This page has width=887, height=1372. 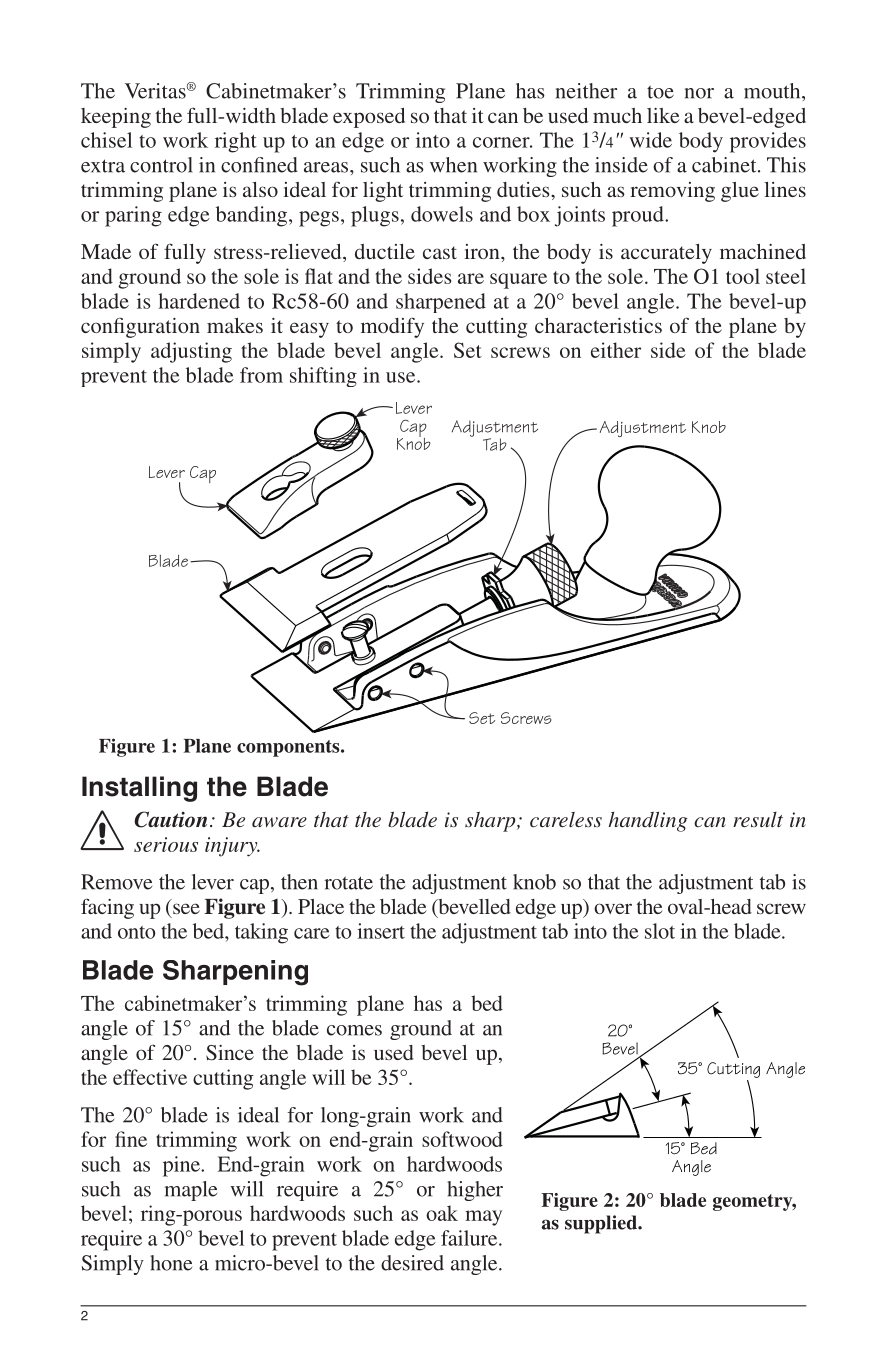 I want to click on nor, so click(x=699, y=93).
